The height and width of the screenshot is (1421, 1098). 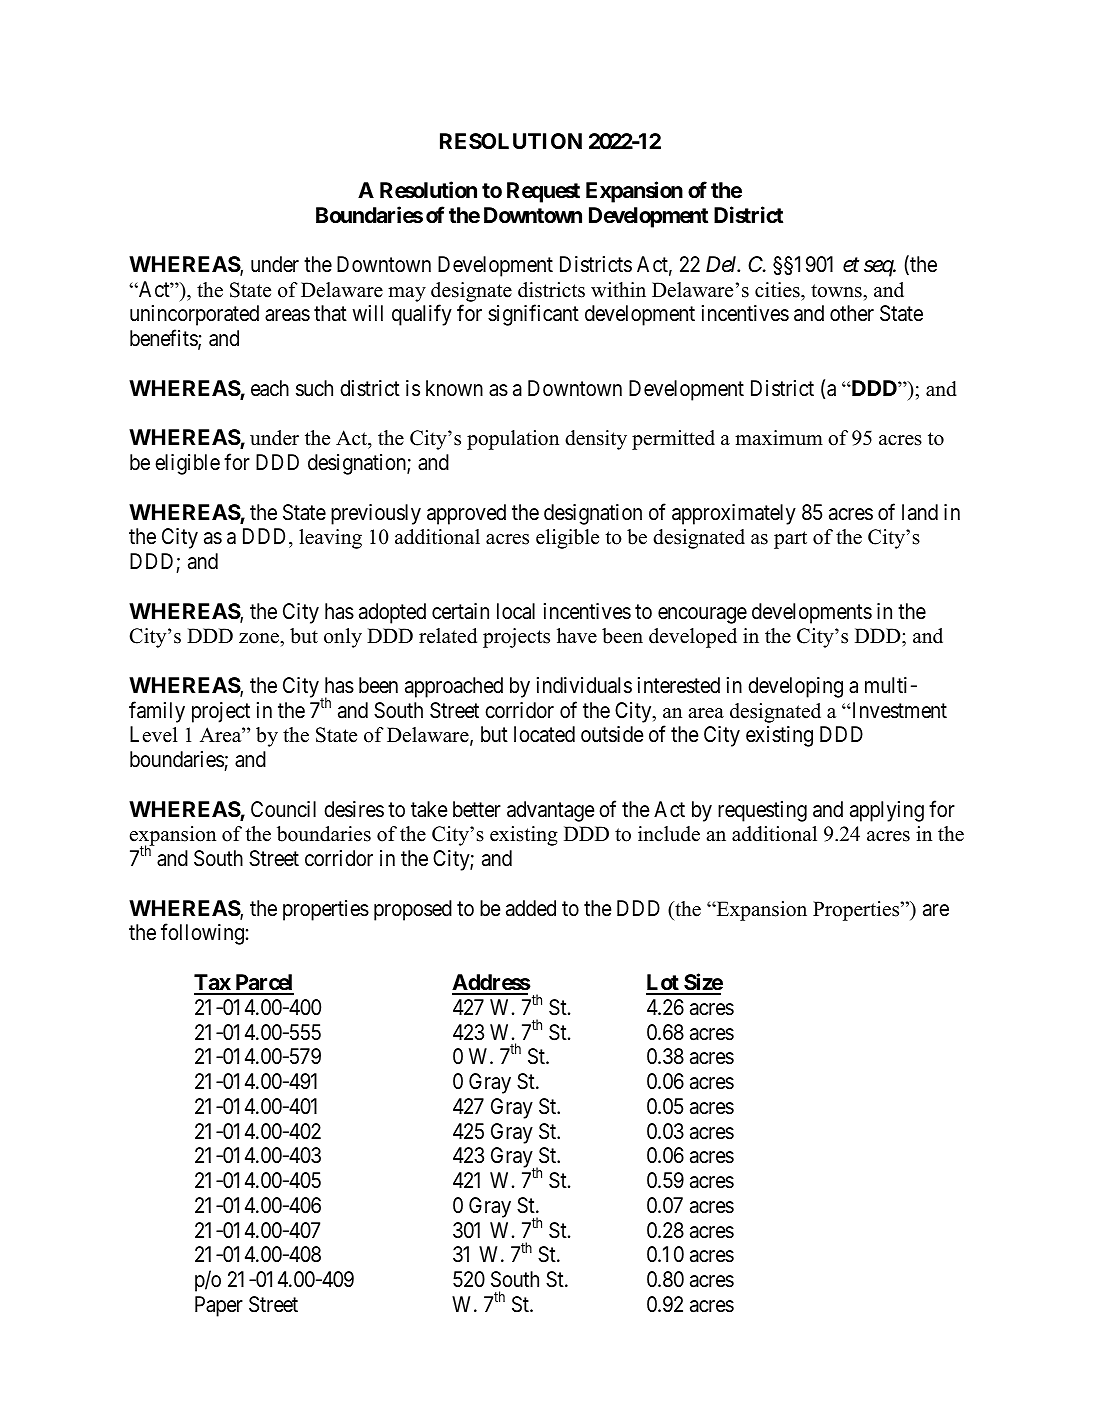 What do you see at coordinates (343, 638) in the screenshot?
I see `only` at bounding box center [343, 638].
